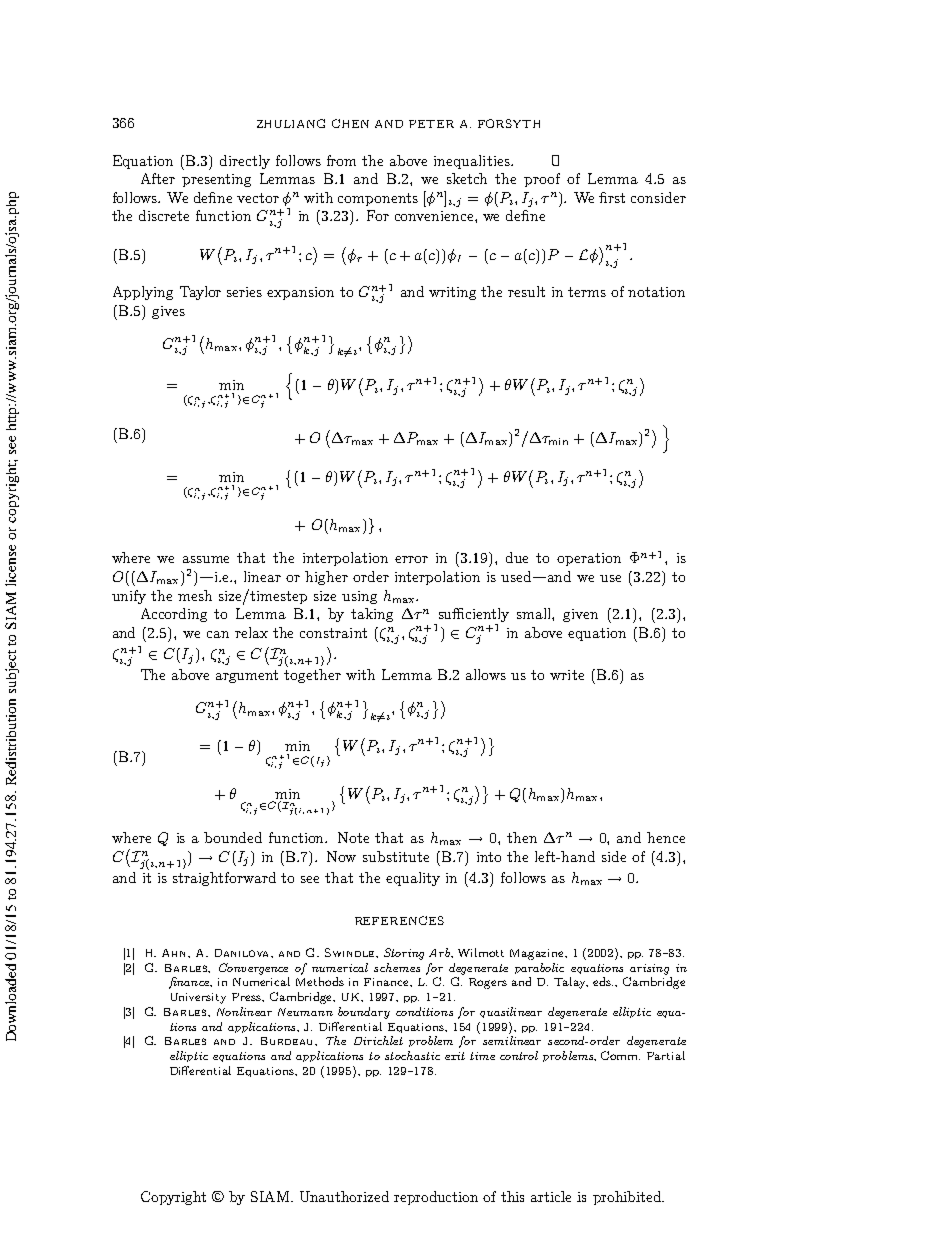 The width and height of the screenshot is (952, 1233). I want to click on terms, so click(587, 292).
